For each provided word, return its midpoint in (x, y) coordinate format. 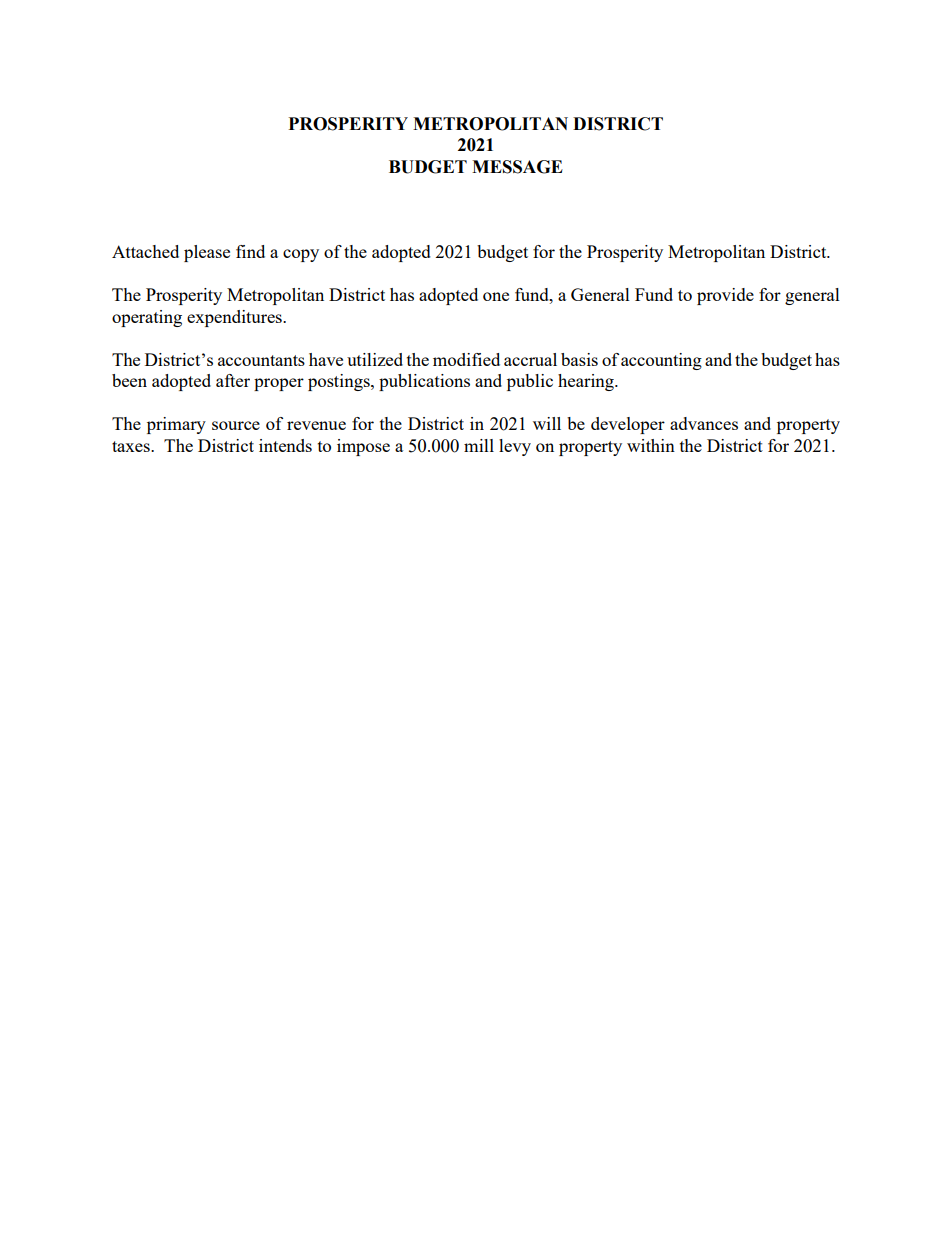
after (233, 380)
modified (466, 359)
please (207, 253)
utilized (375, 359)
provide (725, 296)
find (250, 251)
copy (301, 255)
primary (176, 425)
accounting (661, 361)
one (496, 296)
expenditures (235, 318)
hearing (587, 382)
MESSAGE (517, 167)
